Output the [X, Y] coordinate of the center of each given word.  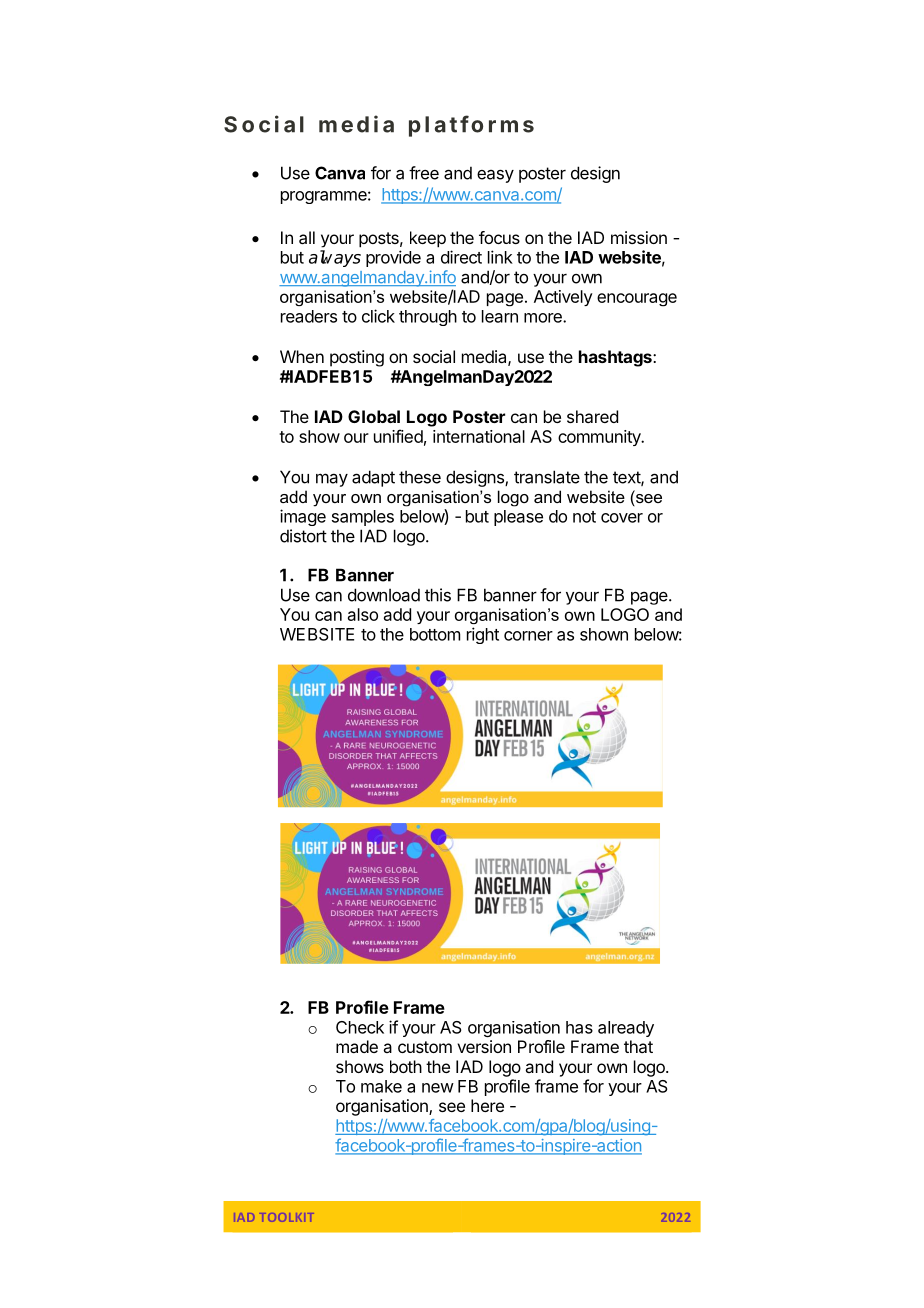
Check [360, 1027]
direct [461, 257]
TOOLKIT [287, 1217]
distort [303, 536]
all [307, 237]
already [626, 1029]
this [438, 595]
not [584, 517]
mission [639, 237]
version [484, 1046]
